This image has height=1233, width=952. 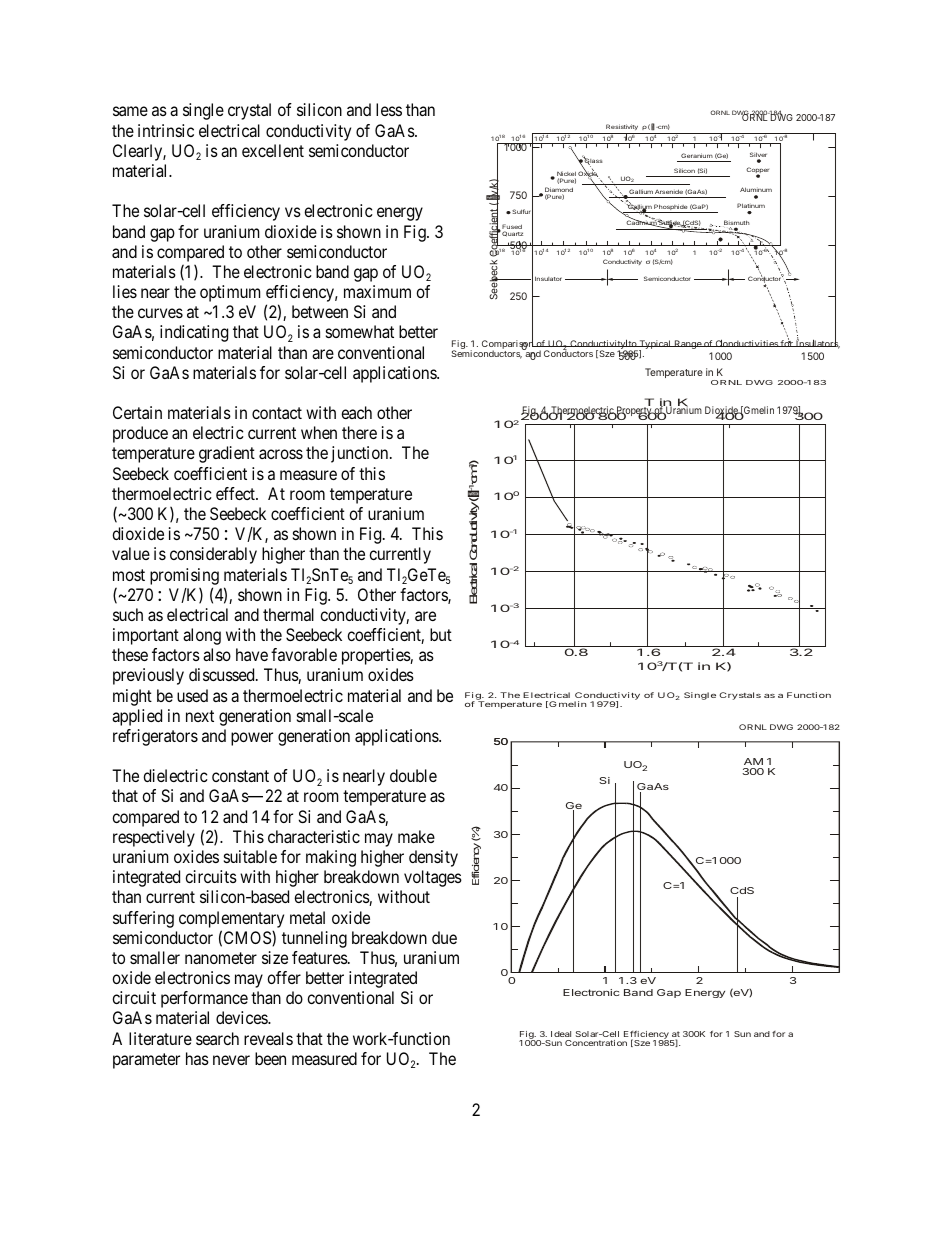 What do you see at coordinates (655, 346) in the image?
I see `Typical` at bounding box center [655, 346].
